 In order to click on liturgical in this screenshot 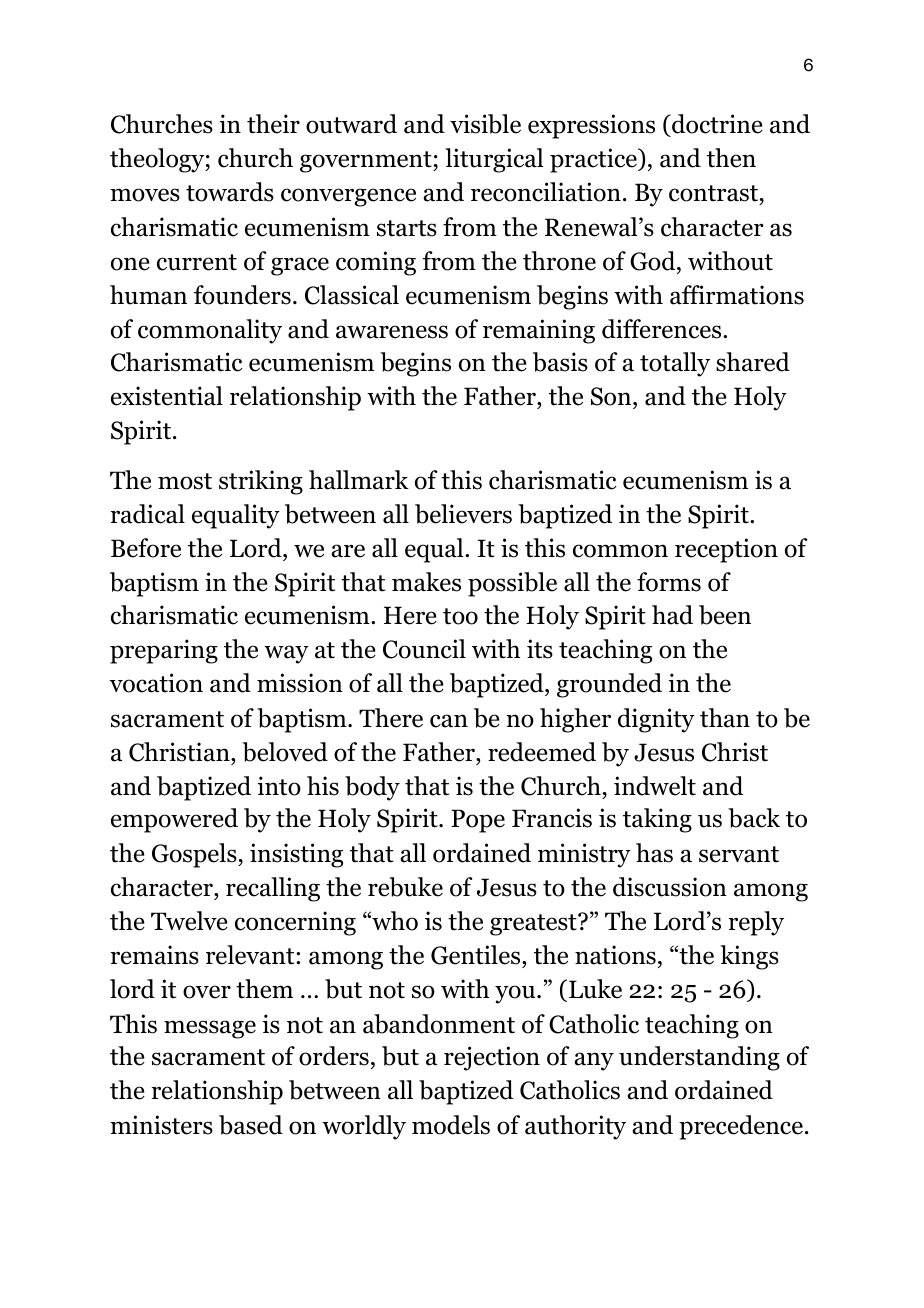, I will do `click(494, 160)`.
